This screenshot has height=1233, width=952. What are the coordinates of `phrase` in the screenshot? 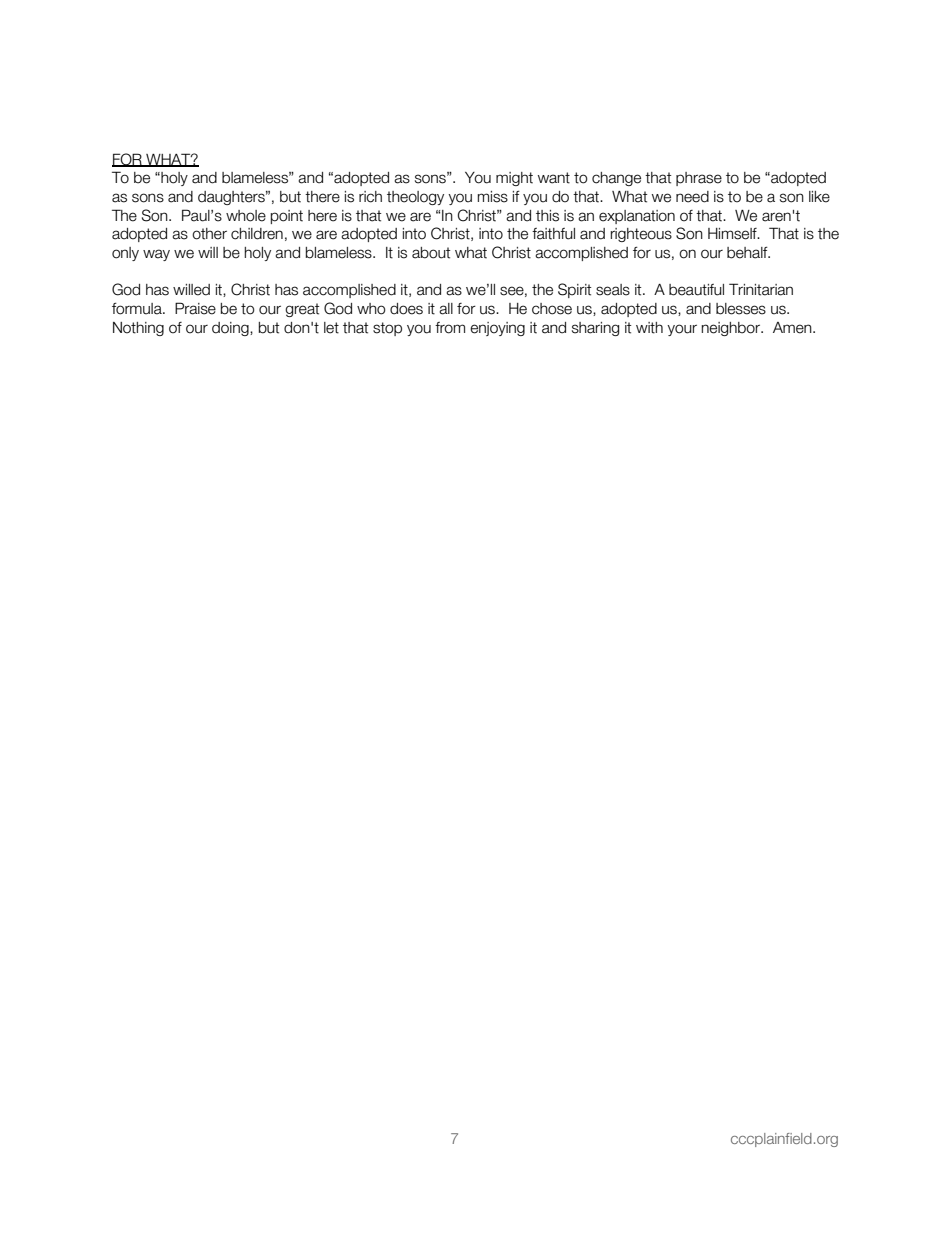 It's located at (699, 179).
